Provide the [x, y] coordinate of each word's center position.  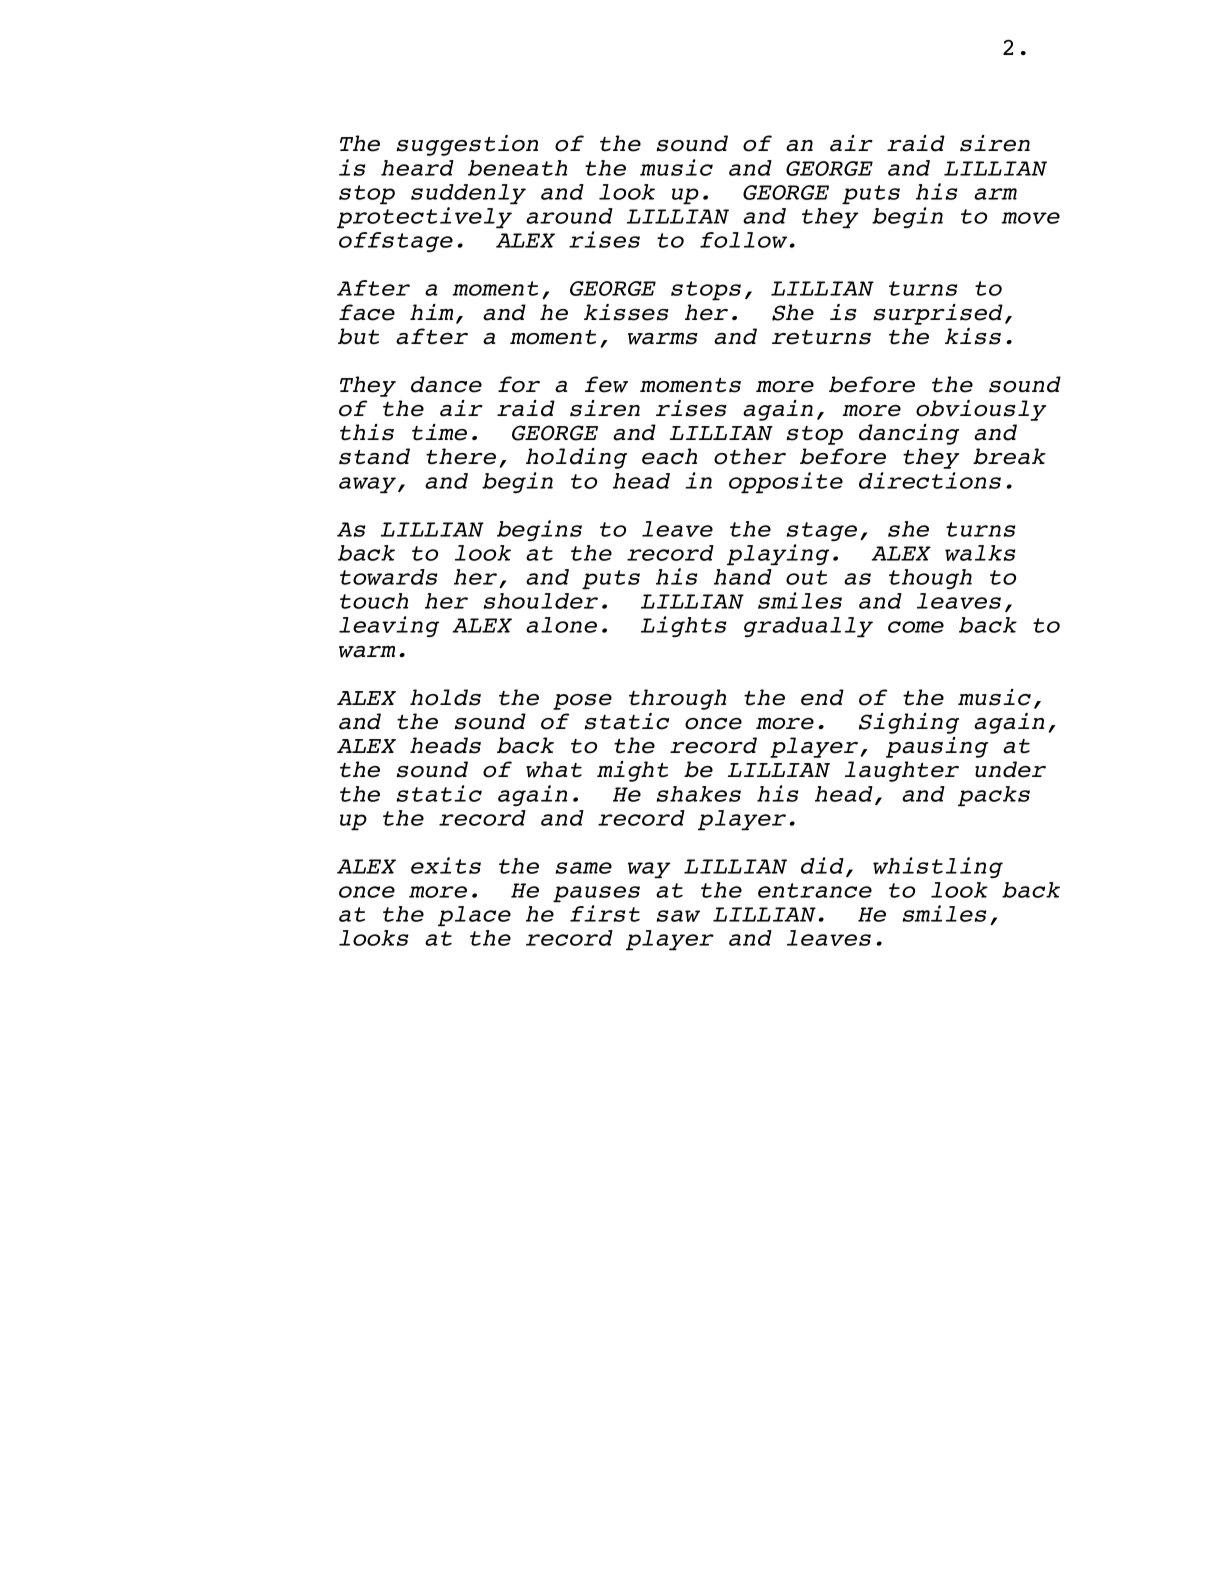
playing [778, 555]
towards [389, 577]
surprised [938, 314]
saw [678, 916]
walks [980, 553]
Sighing [909, 723]
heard [417, 168]
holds [445, 697]
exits [446, 865]
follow [743, 240]
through [677, 699]
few [606, 384]
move [1030, 218]
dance [446, 384]
